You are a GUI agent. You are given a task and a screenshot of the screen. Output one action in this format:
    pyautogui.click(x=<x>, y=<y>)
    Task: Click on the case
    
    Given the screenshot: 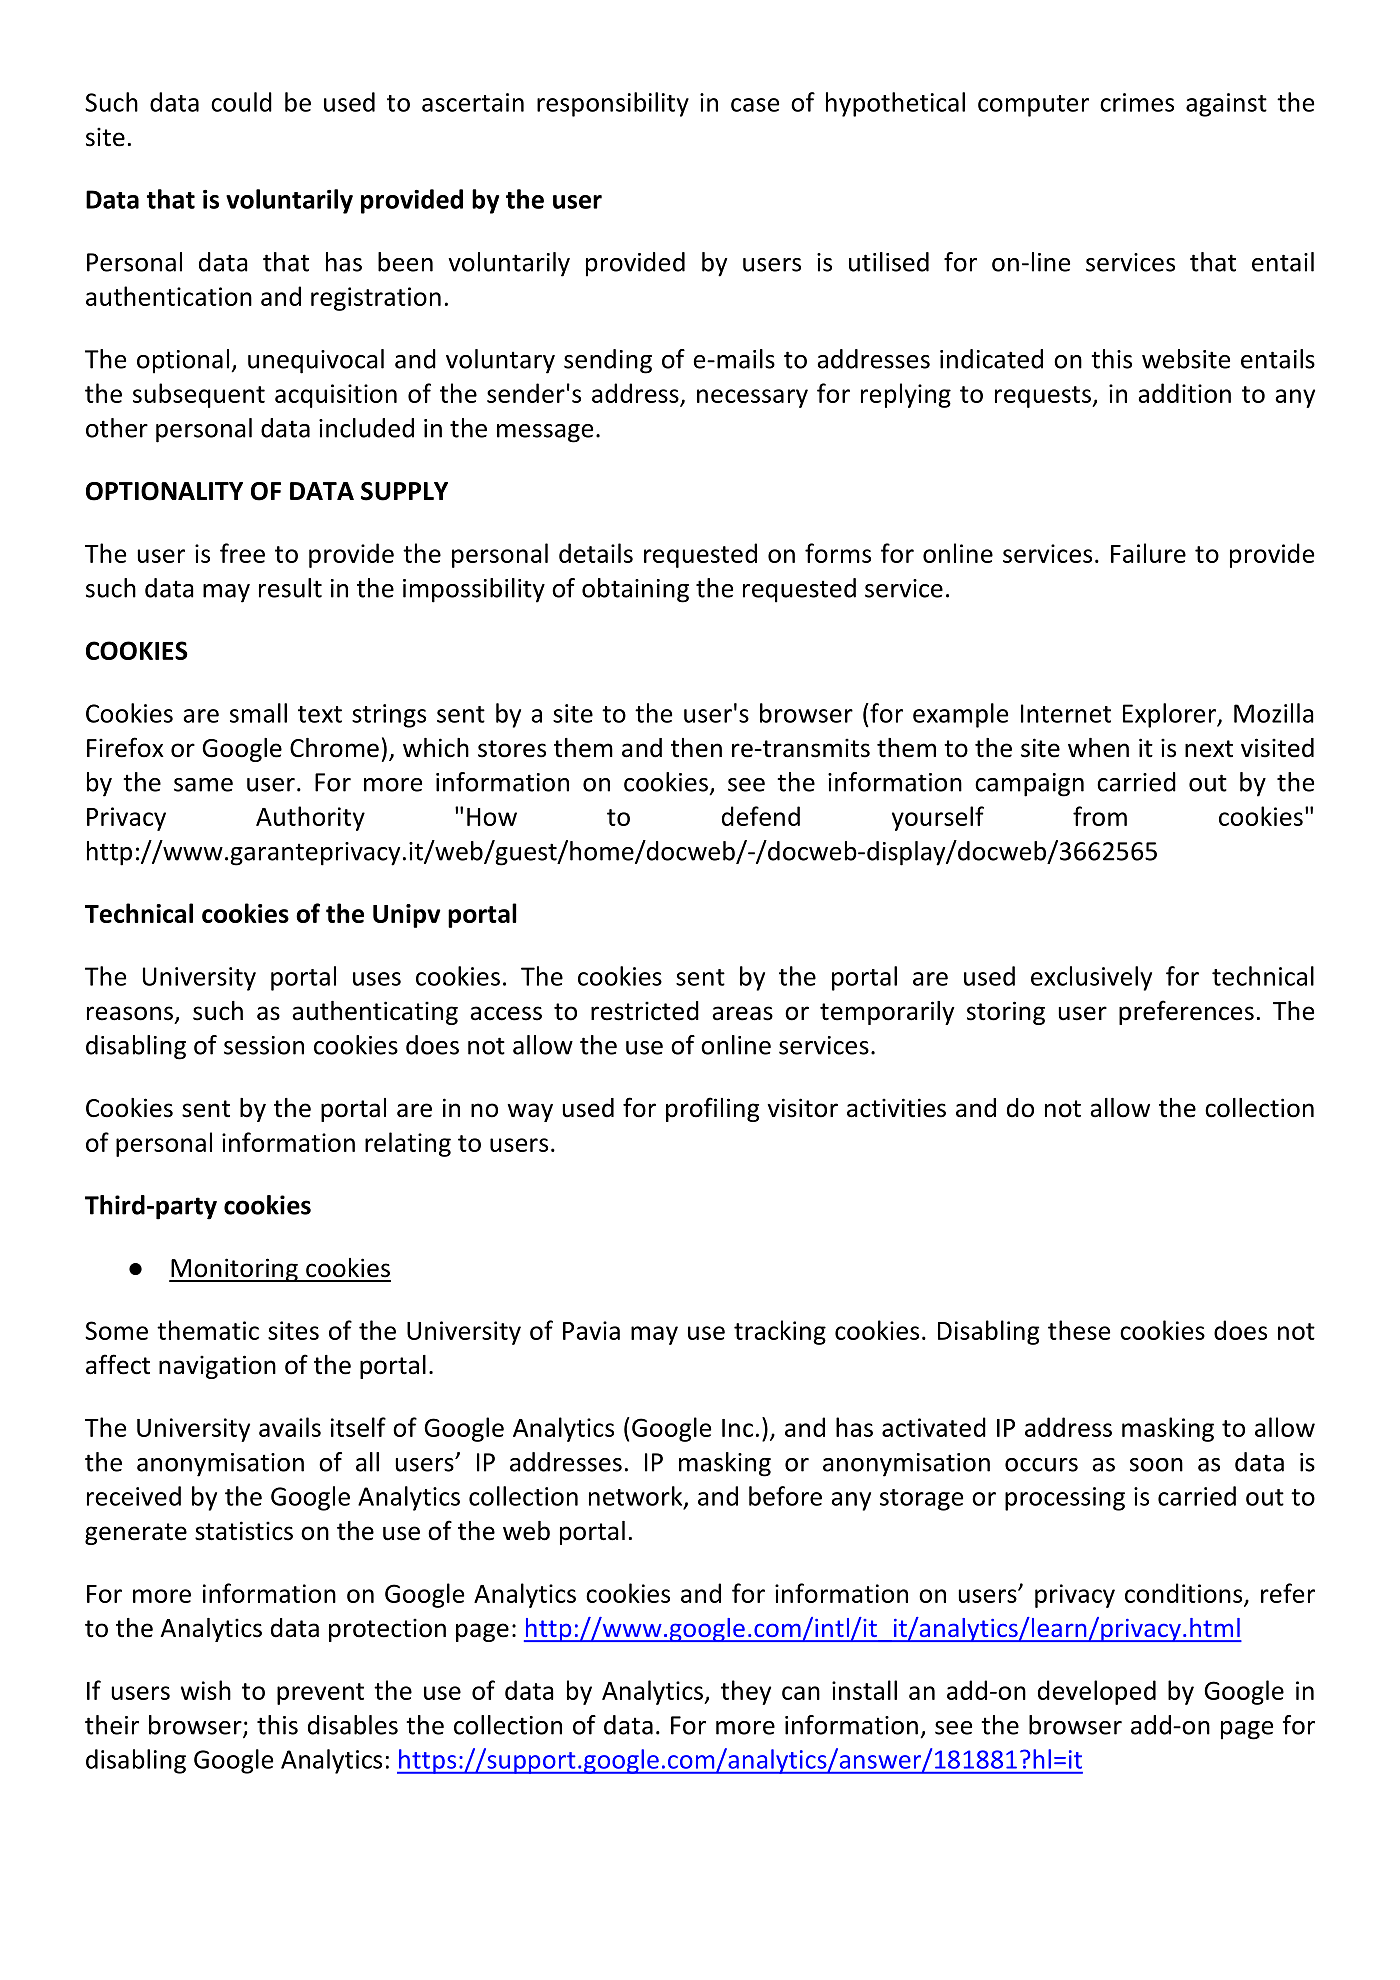 What is the action you would take?
    pyautogui.click(x=755, y=105)
